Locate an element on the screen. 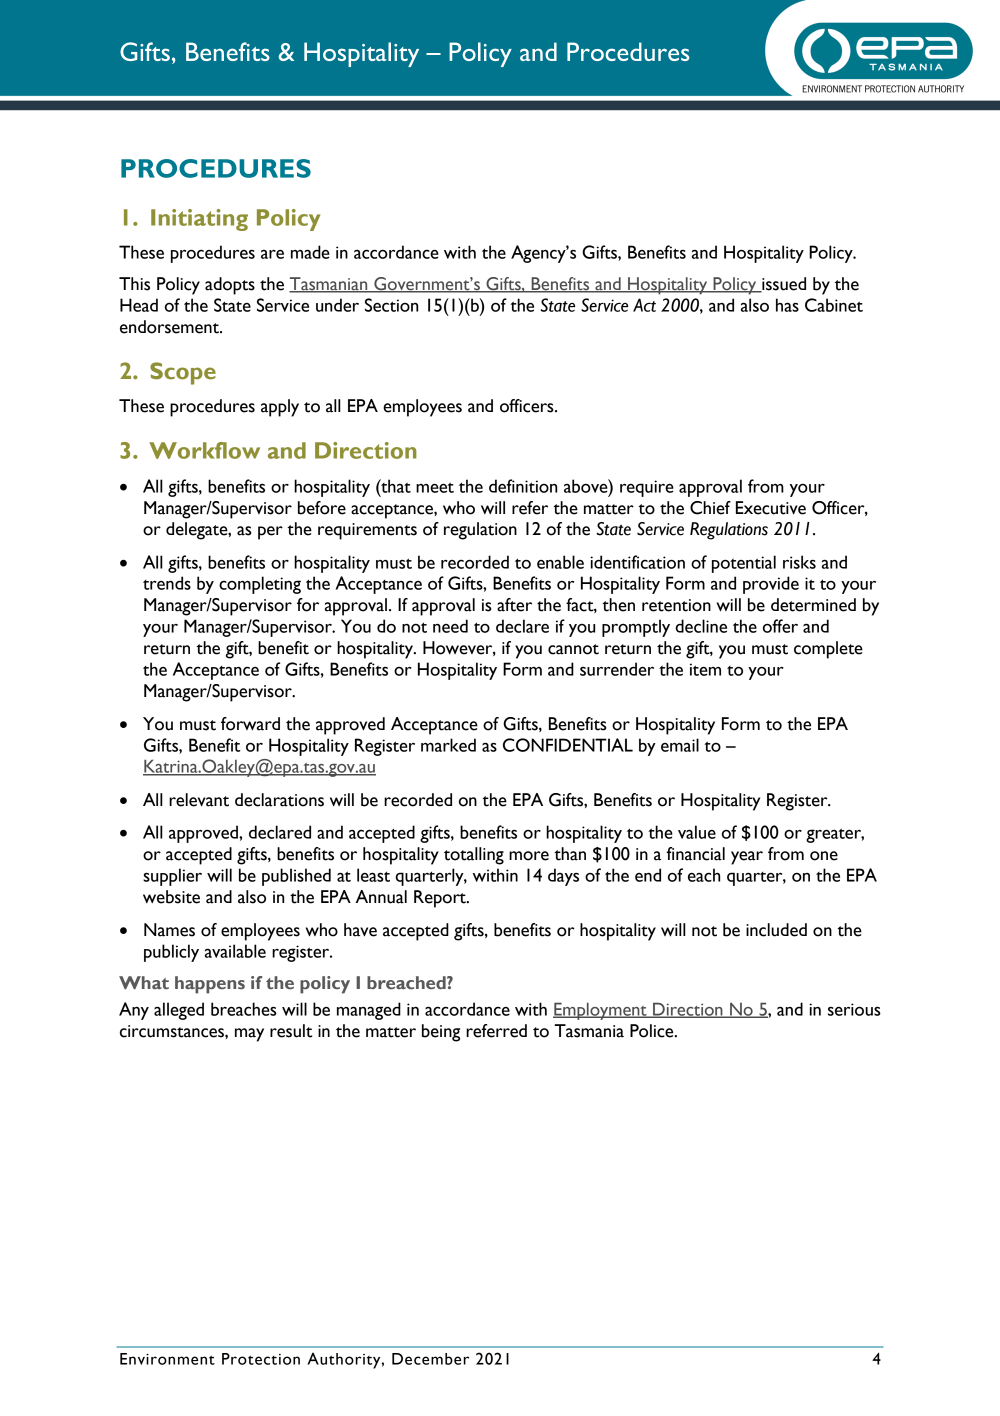  relevant is located at coordinates (199, 800).
